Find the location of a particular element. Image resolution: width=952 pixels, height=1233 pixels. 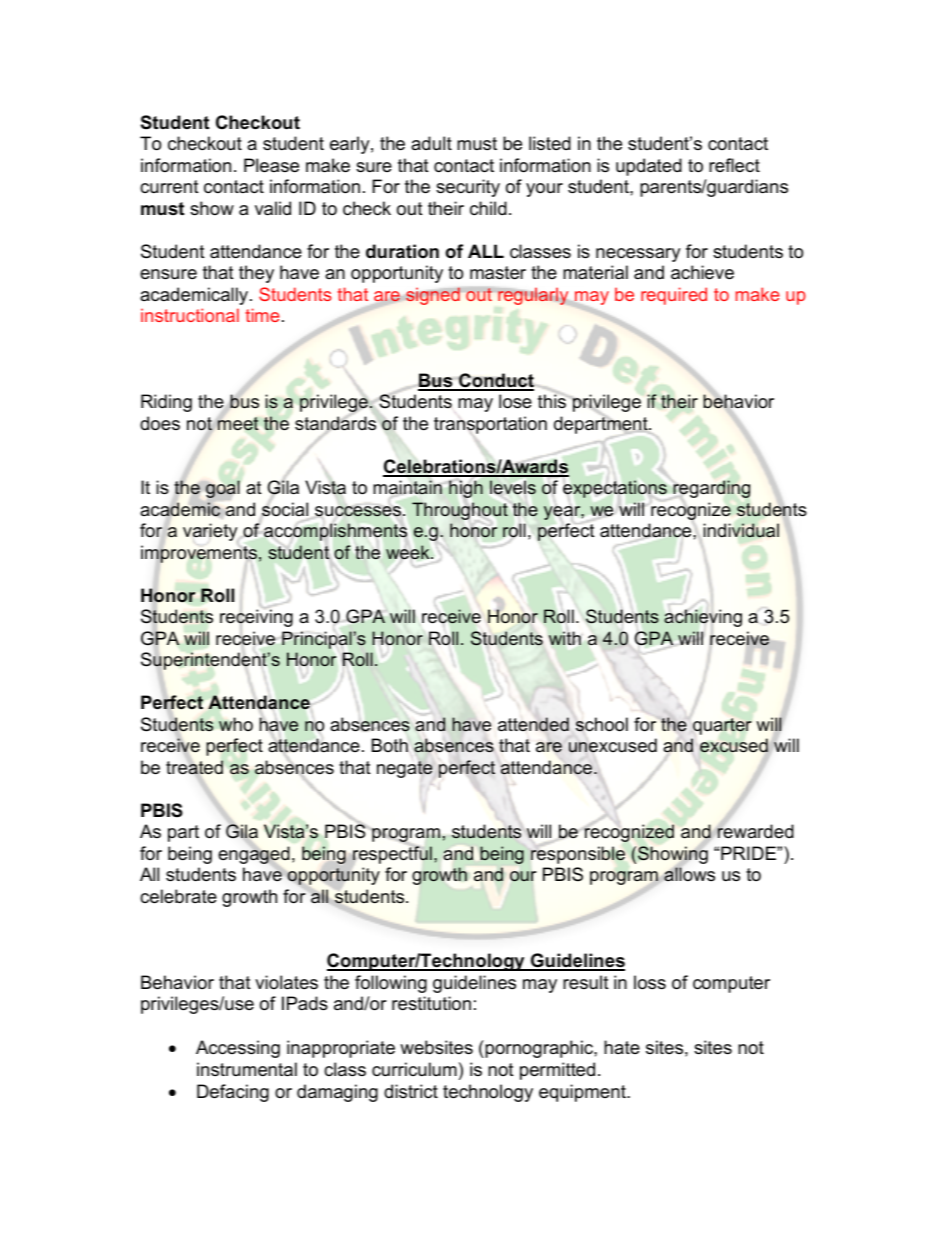

negate is located at coordinates (405, 769).
